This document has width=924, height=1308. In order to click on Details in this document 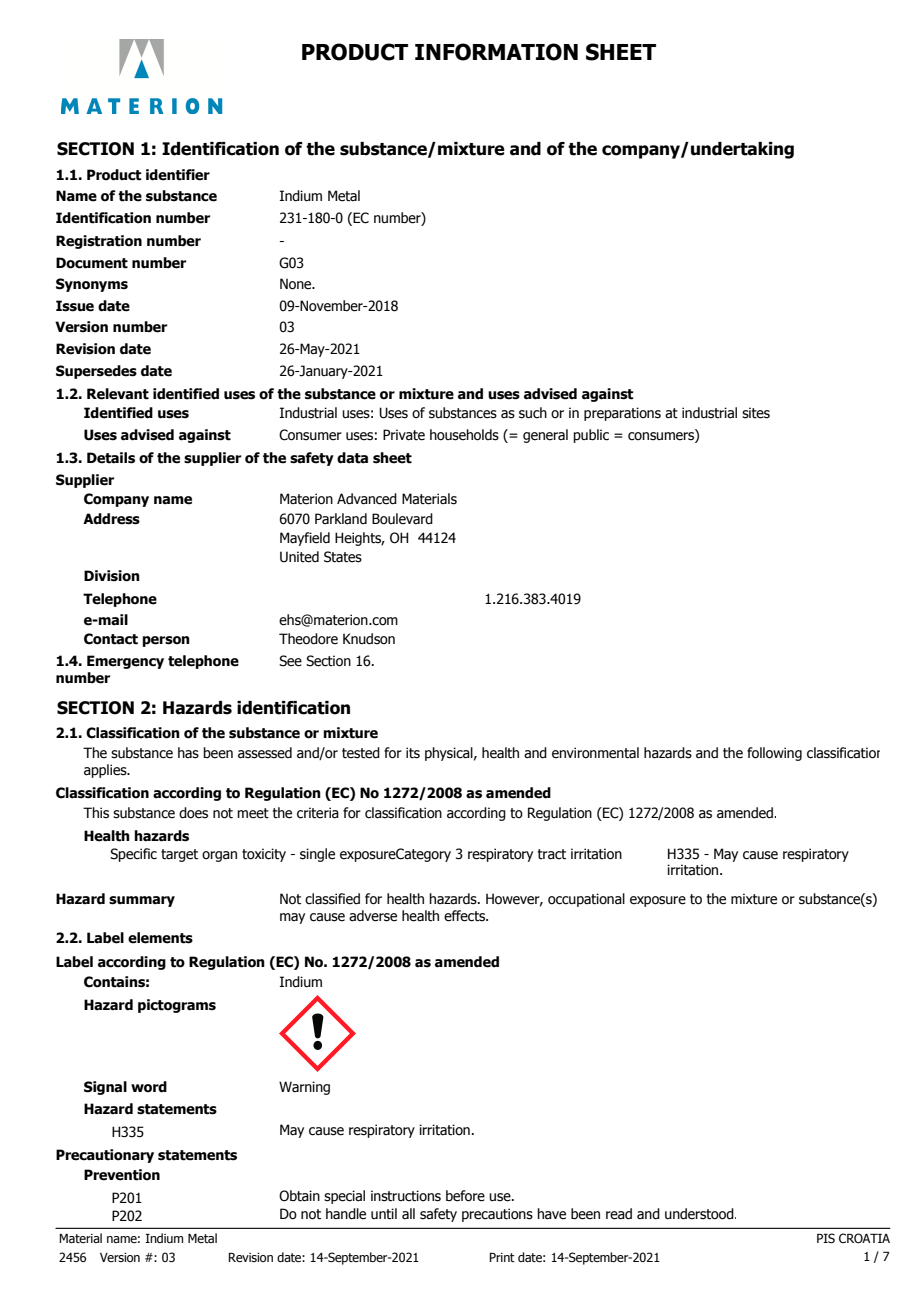, I will do `click(111, 458)`.
